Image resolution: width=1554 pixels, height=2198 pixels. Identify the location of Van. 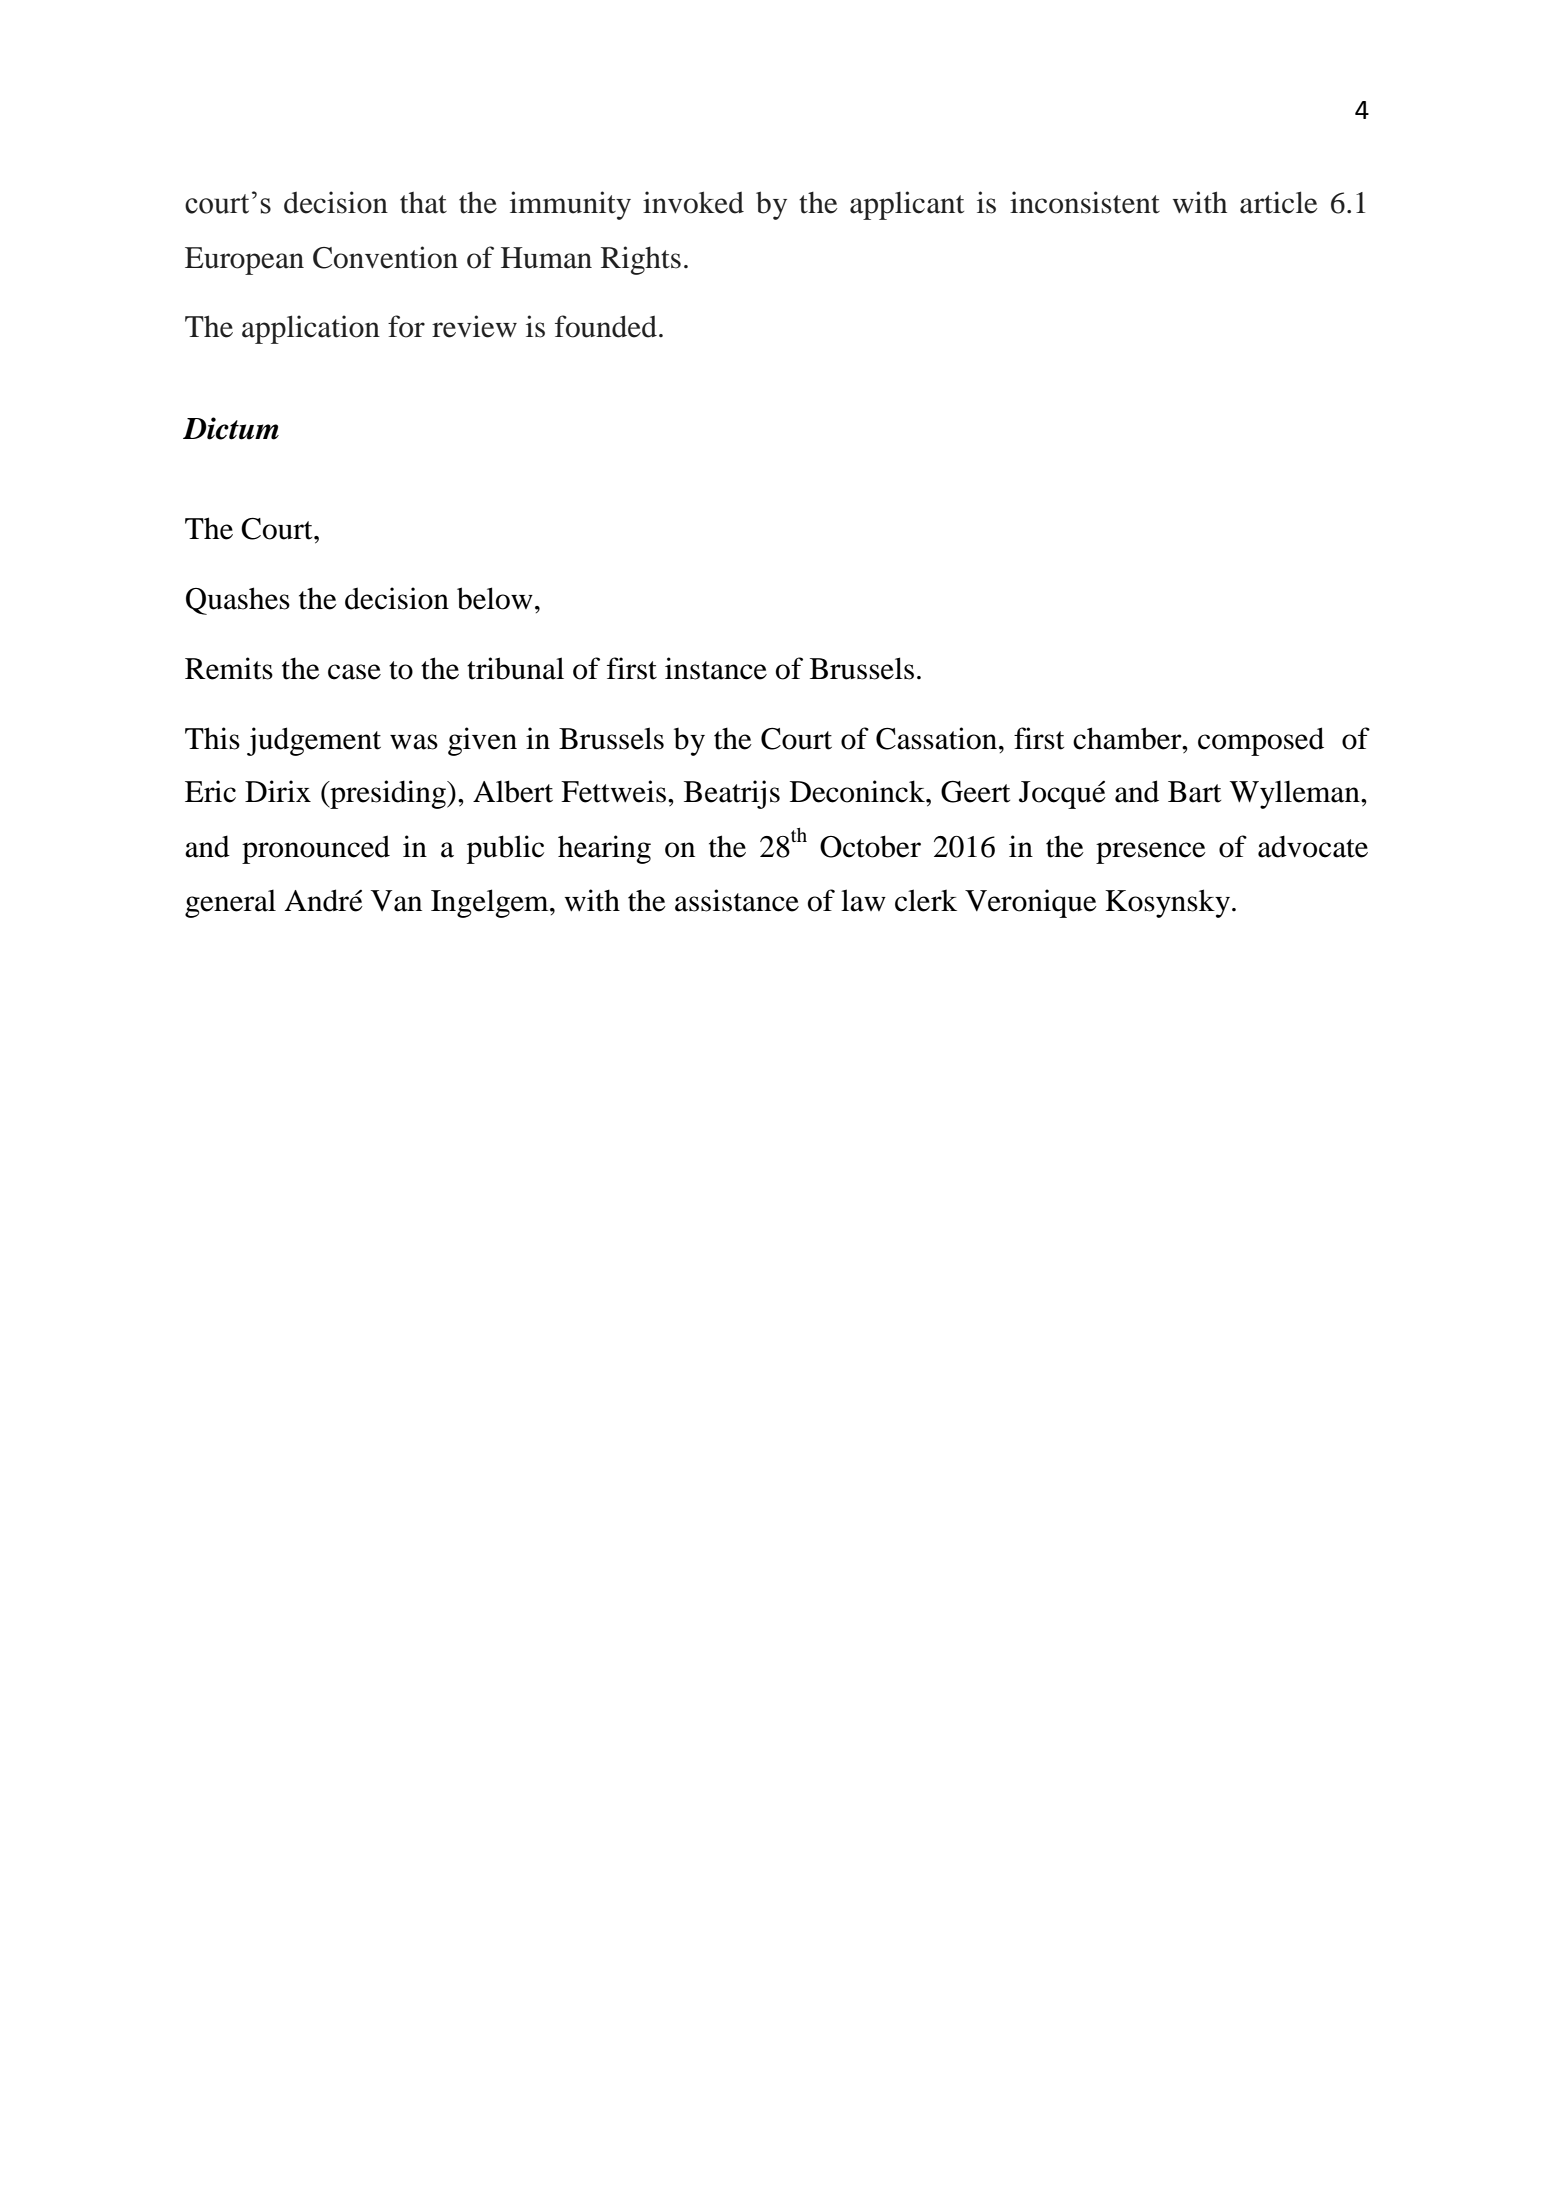
(396, 901).
